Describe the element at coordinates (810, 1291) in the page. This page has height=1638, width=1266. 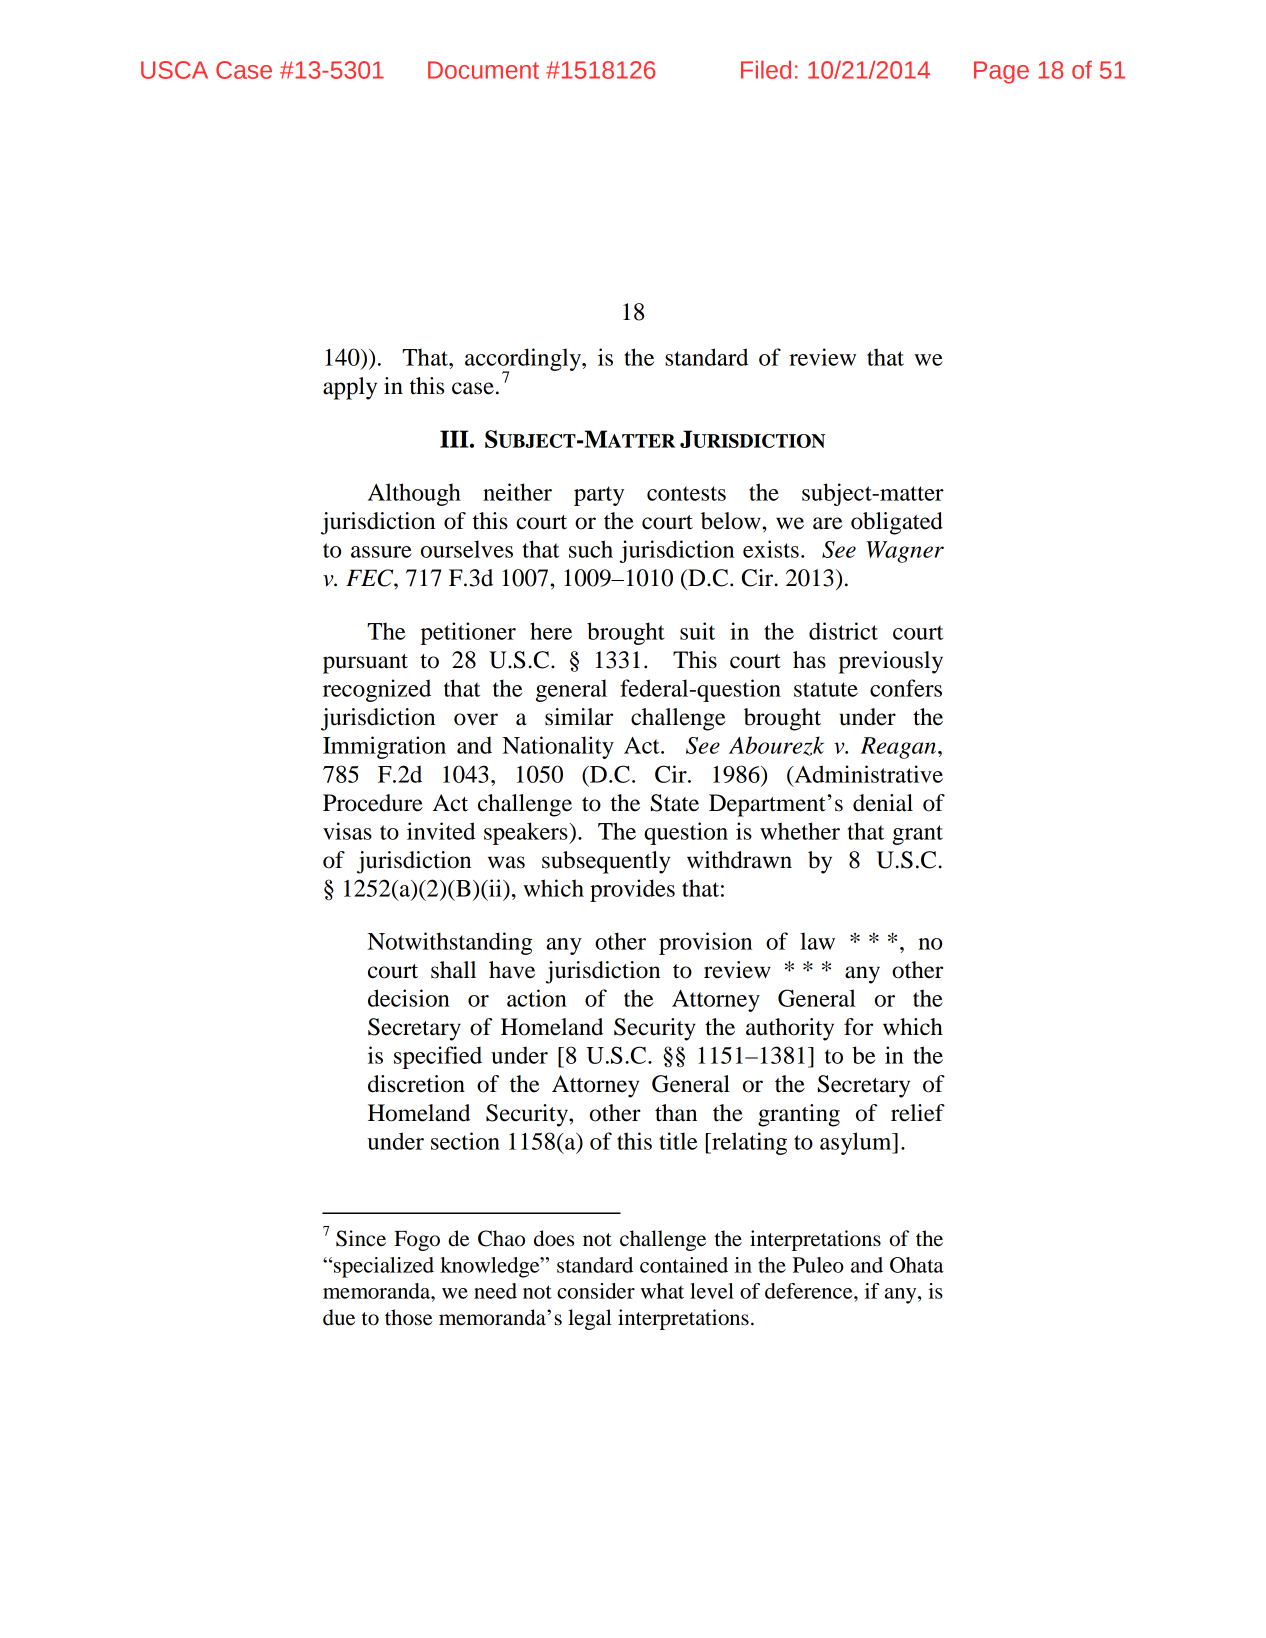
I see `deference` at that location.
